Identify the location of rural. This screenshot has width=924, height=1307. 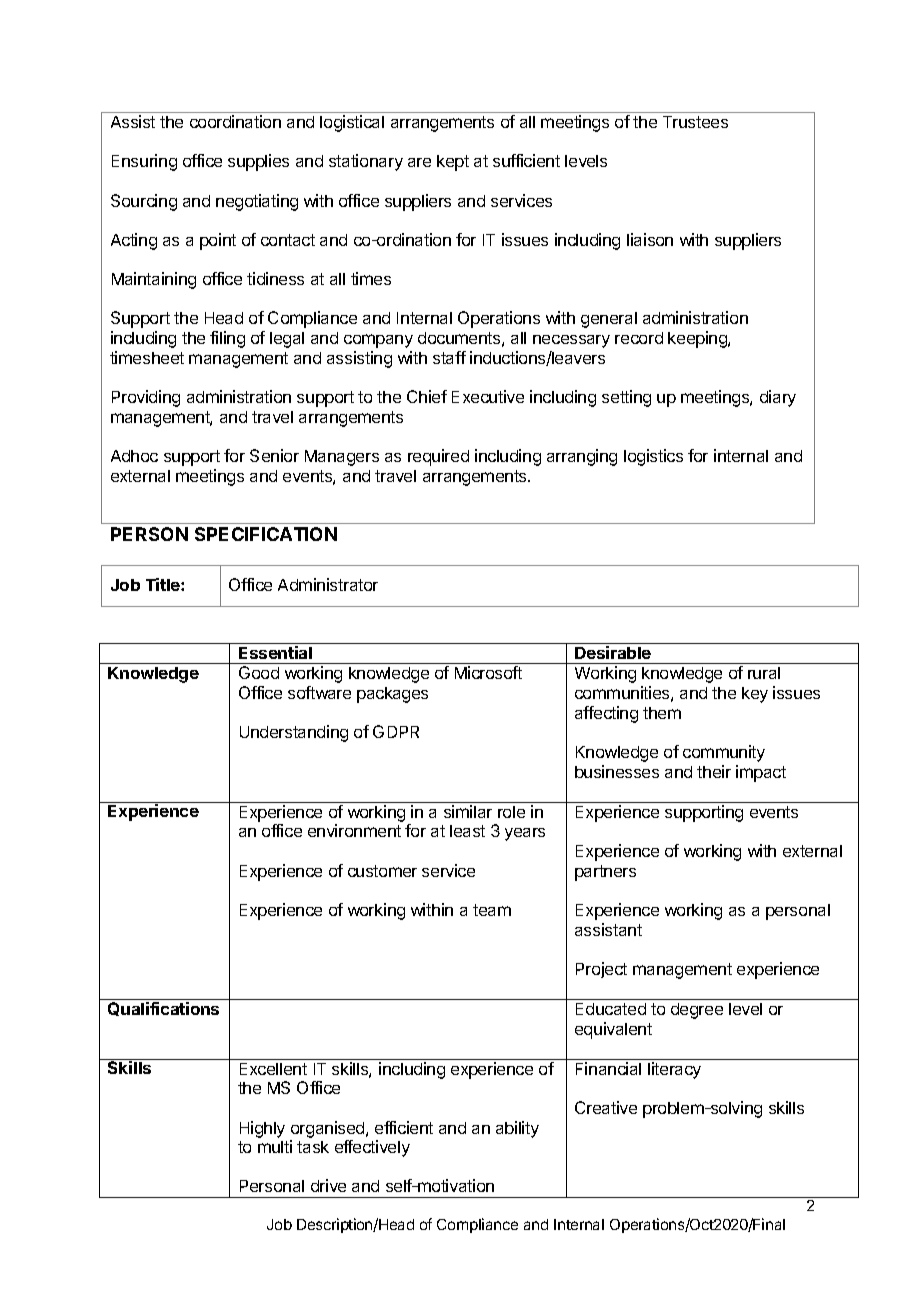
(764, 673).
